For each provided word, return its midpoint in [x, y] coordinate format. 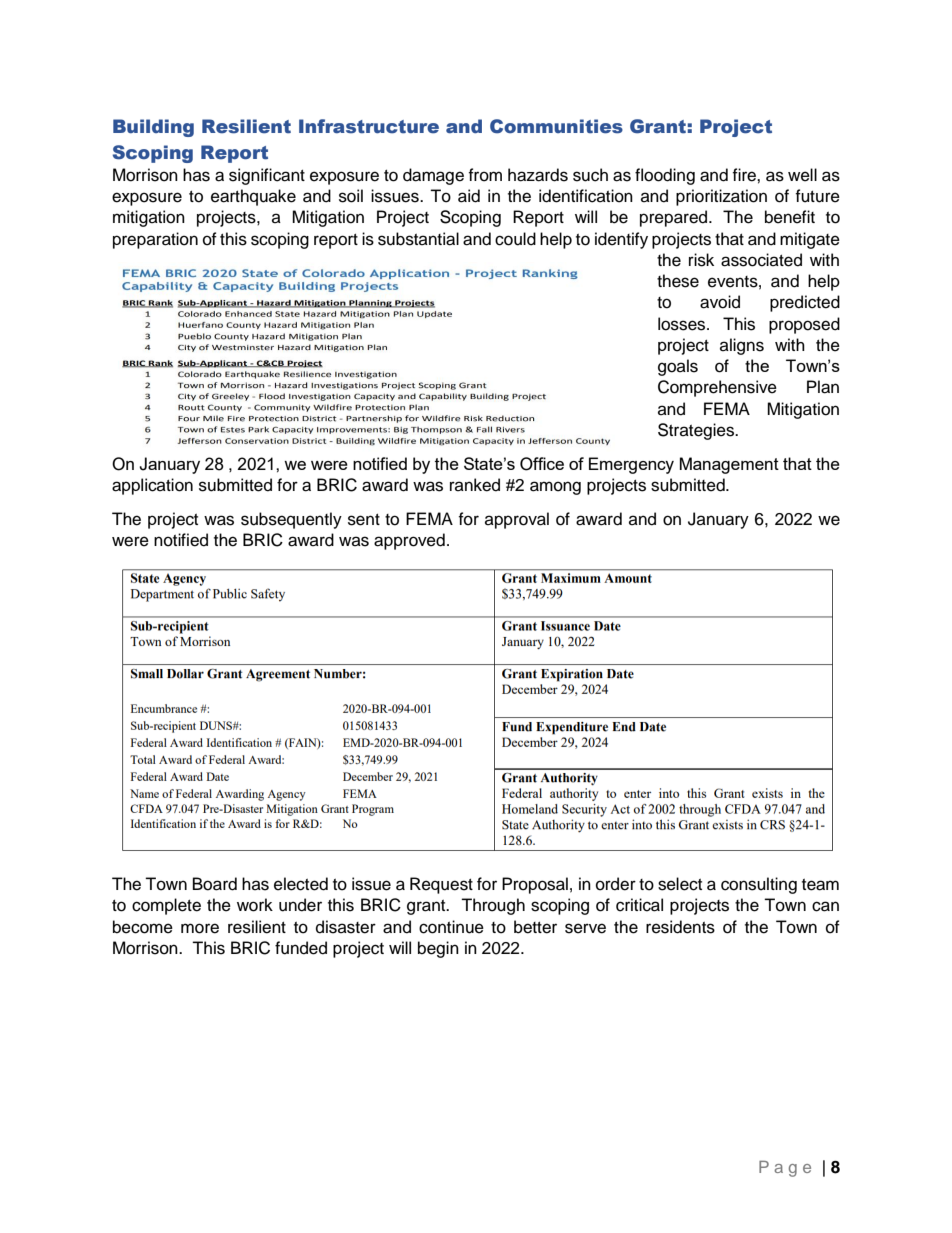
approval [517, 520]
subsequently [291, 520]
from [485, 175]
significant [267, 176]
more [200, 928]
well [802, 175]
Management [729, 465]
